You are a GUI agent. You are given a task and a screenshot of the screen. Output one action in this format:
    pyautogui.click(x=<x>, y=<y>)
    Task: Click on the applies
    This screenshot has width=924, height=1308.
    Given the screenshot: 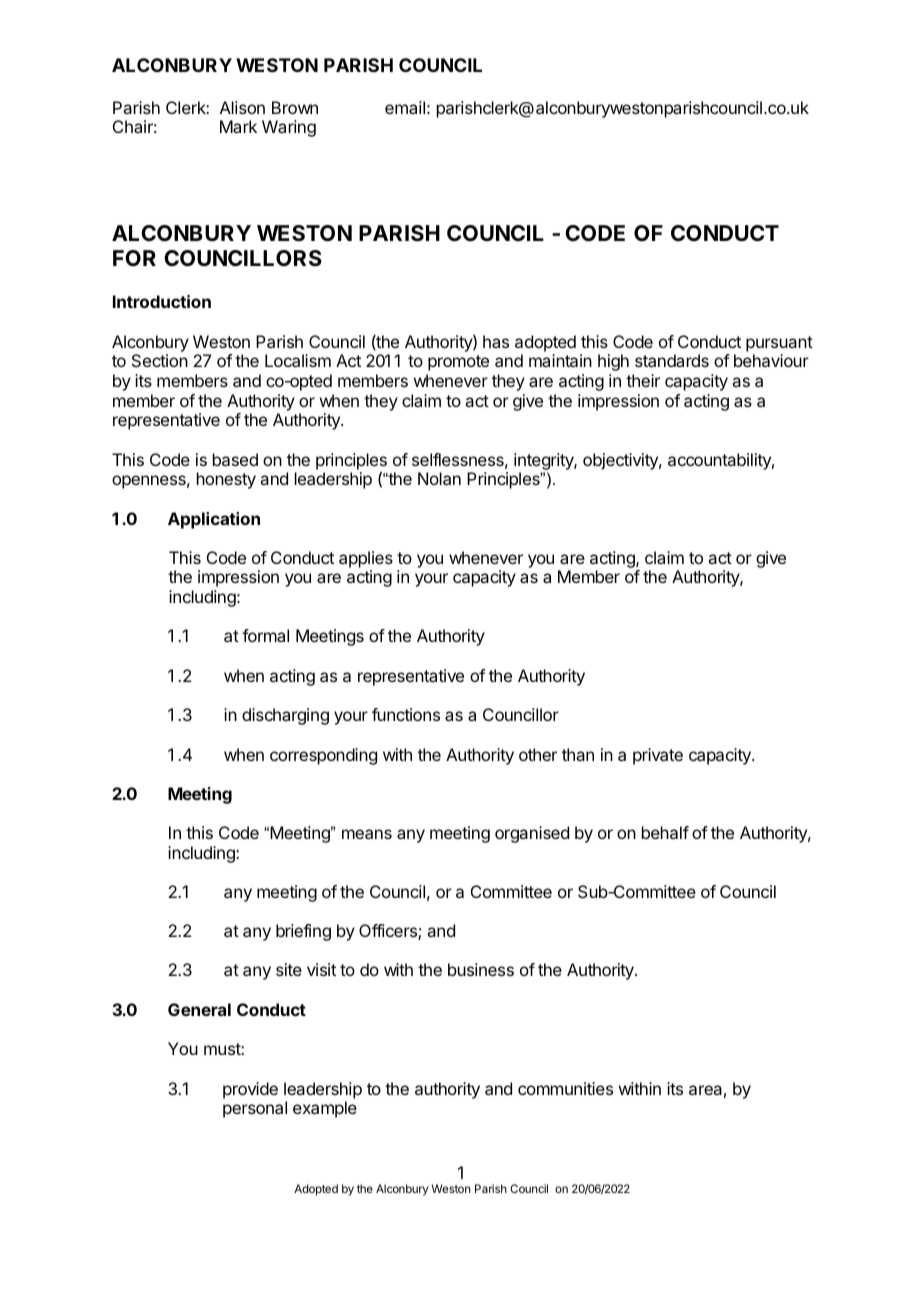 What is the action you would take?
    pyautogui.click(x=366, y=559)
